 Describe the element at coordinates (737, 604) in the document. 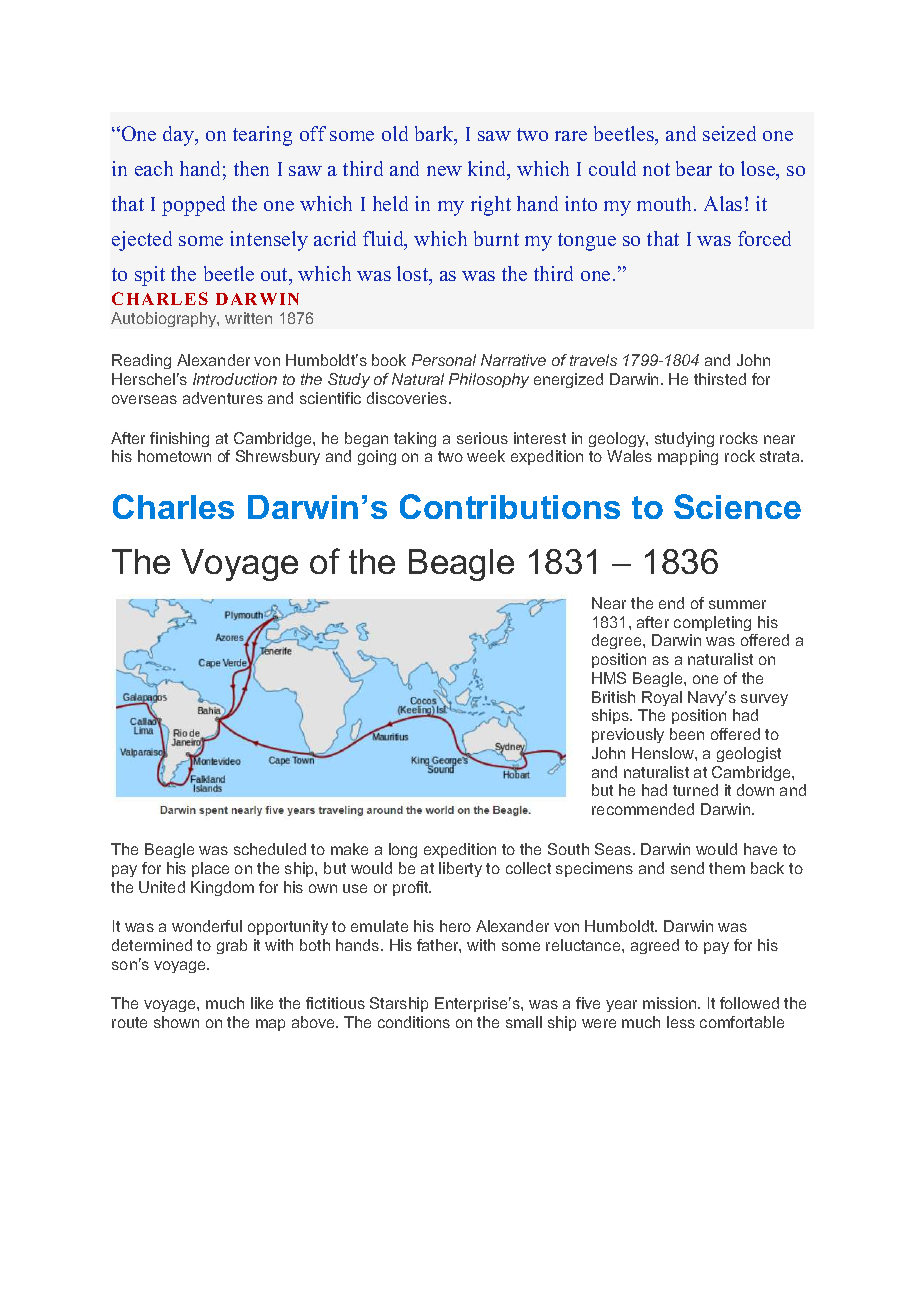

I see `summer` at that location.
